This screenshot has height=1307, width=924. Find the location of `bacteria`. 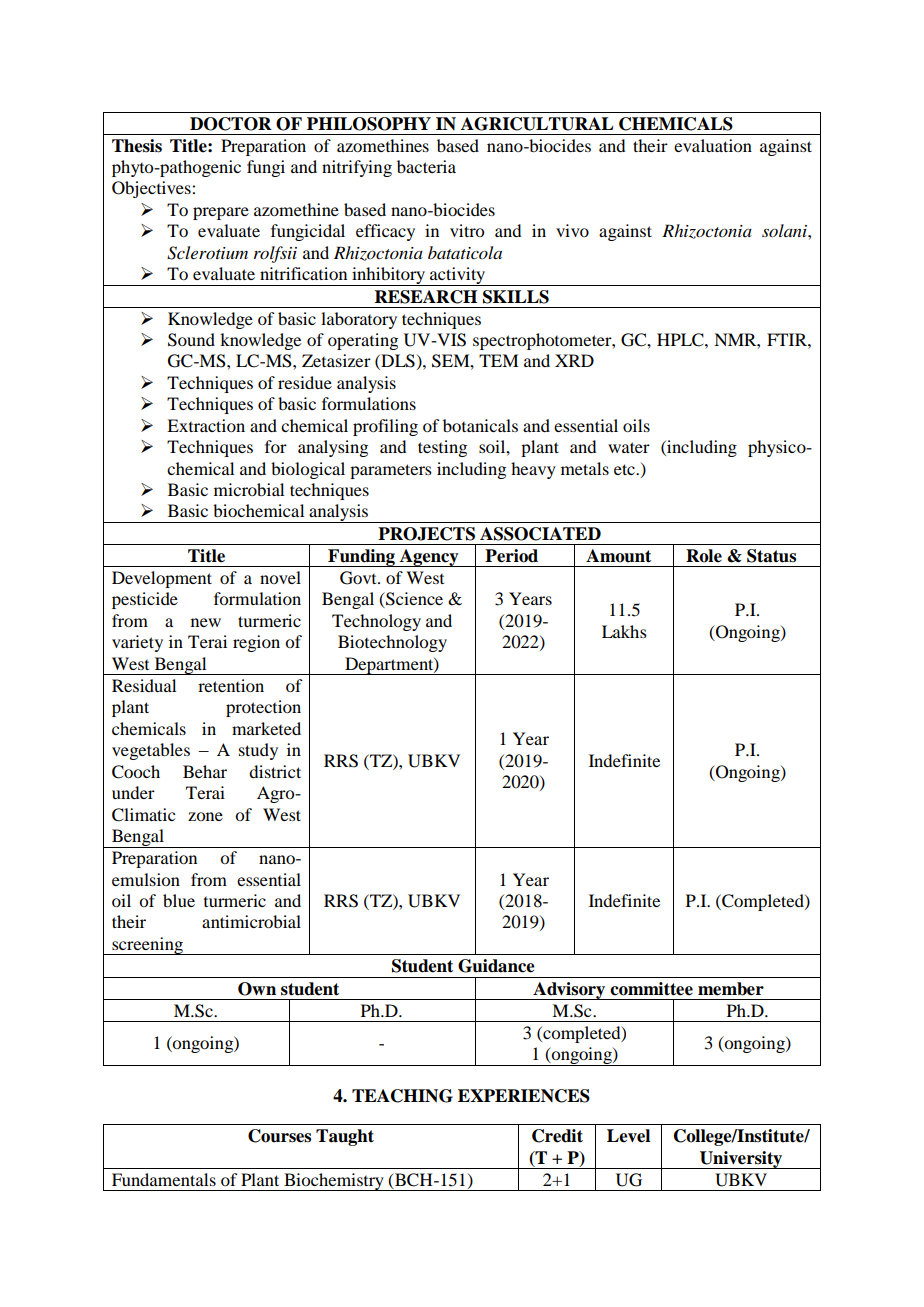

bacteria is located at coordinates (426, 166).
